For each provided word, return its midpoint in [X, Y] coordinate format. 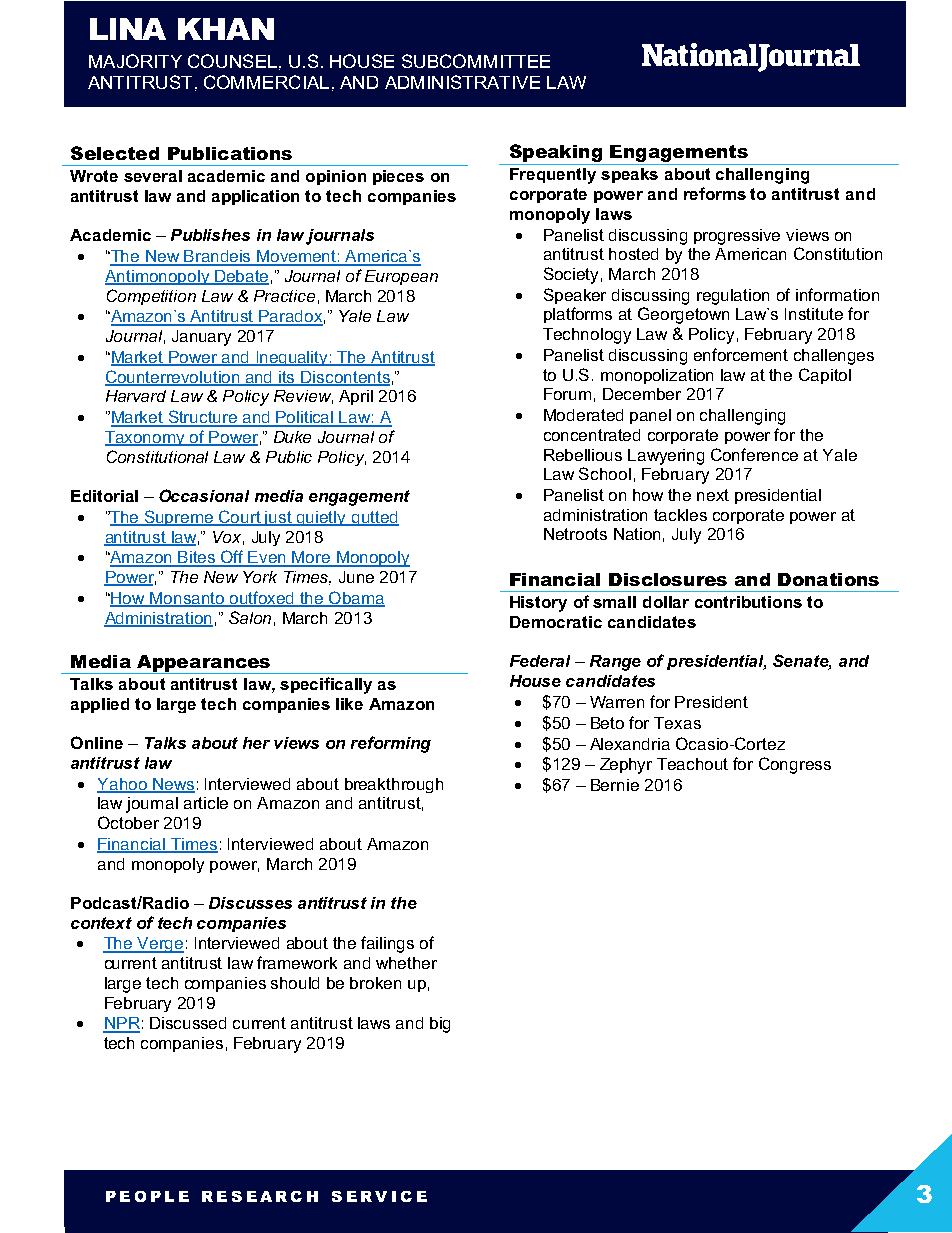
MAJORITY [135, 61]
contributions [748, 602]
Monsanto [187, 599]
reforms [715, 193]
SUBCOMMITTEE [476, 61]
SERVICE [379, 1196]
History [538, 604]
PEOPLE [147, 1196]
